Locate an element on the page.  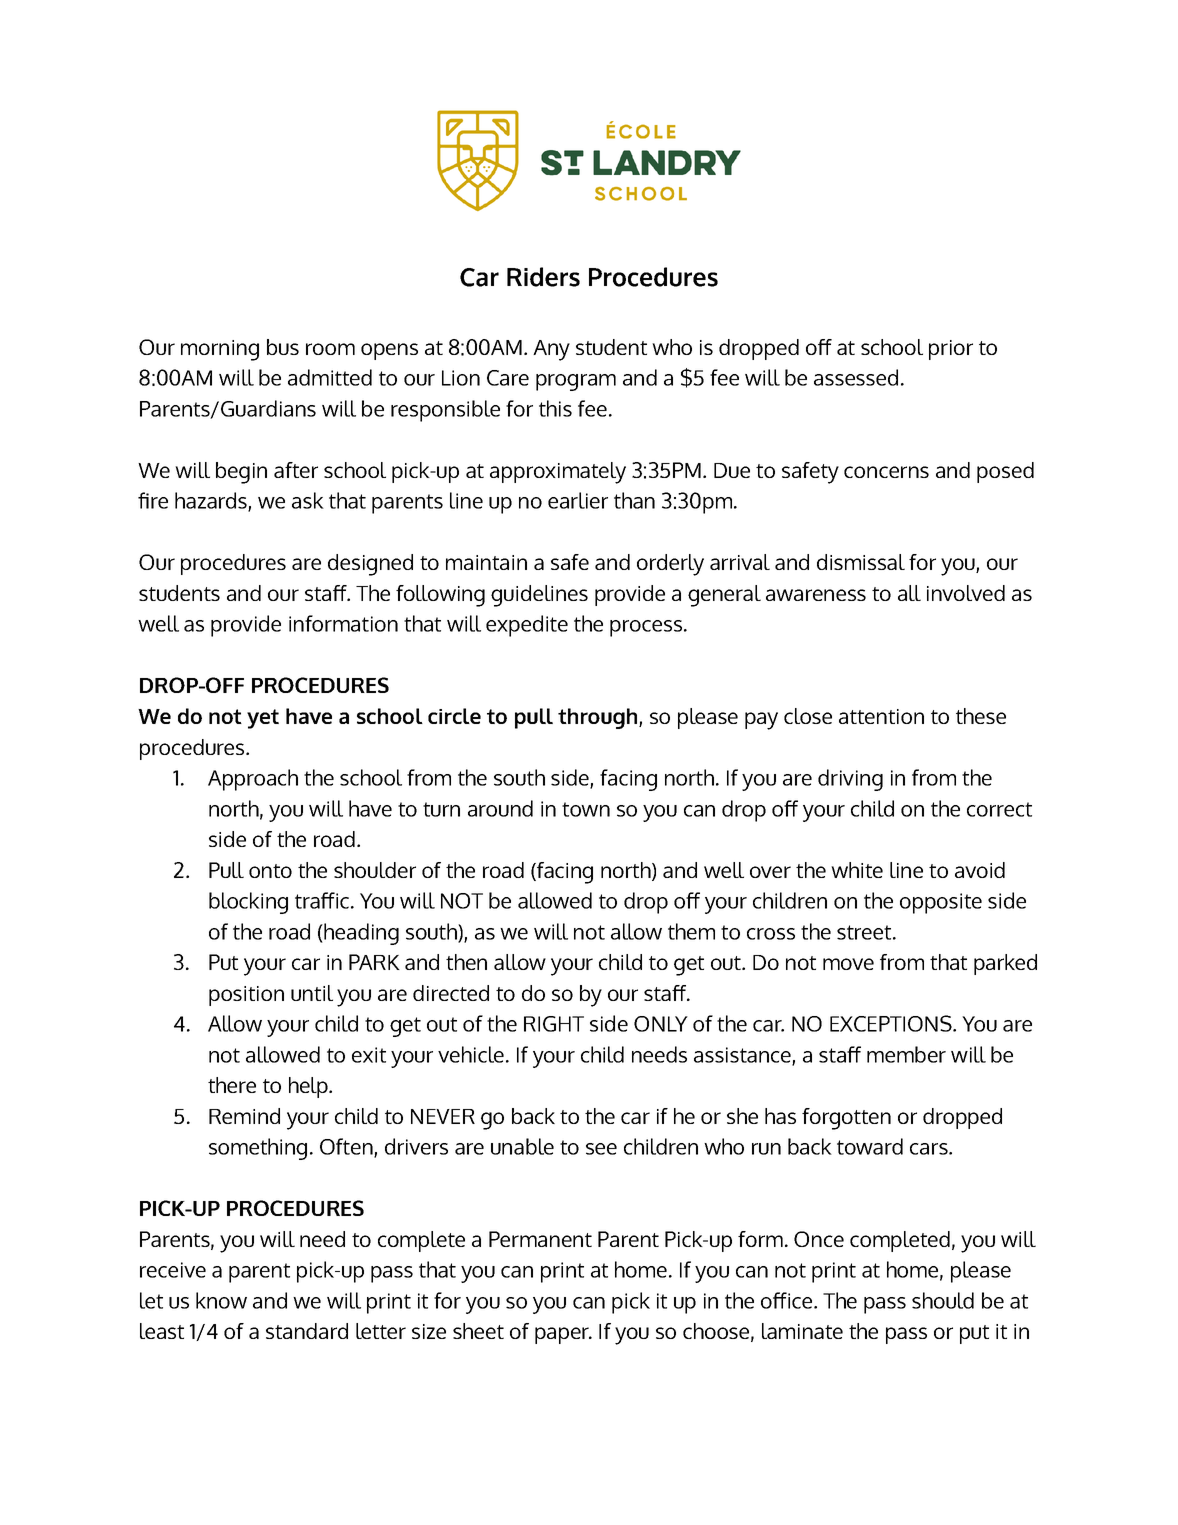
Approach is located at coordinates (253, 780).
